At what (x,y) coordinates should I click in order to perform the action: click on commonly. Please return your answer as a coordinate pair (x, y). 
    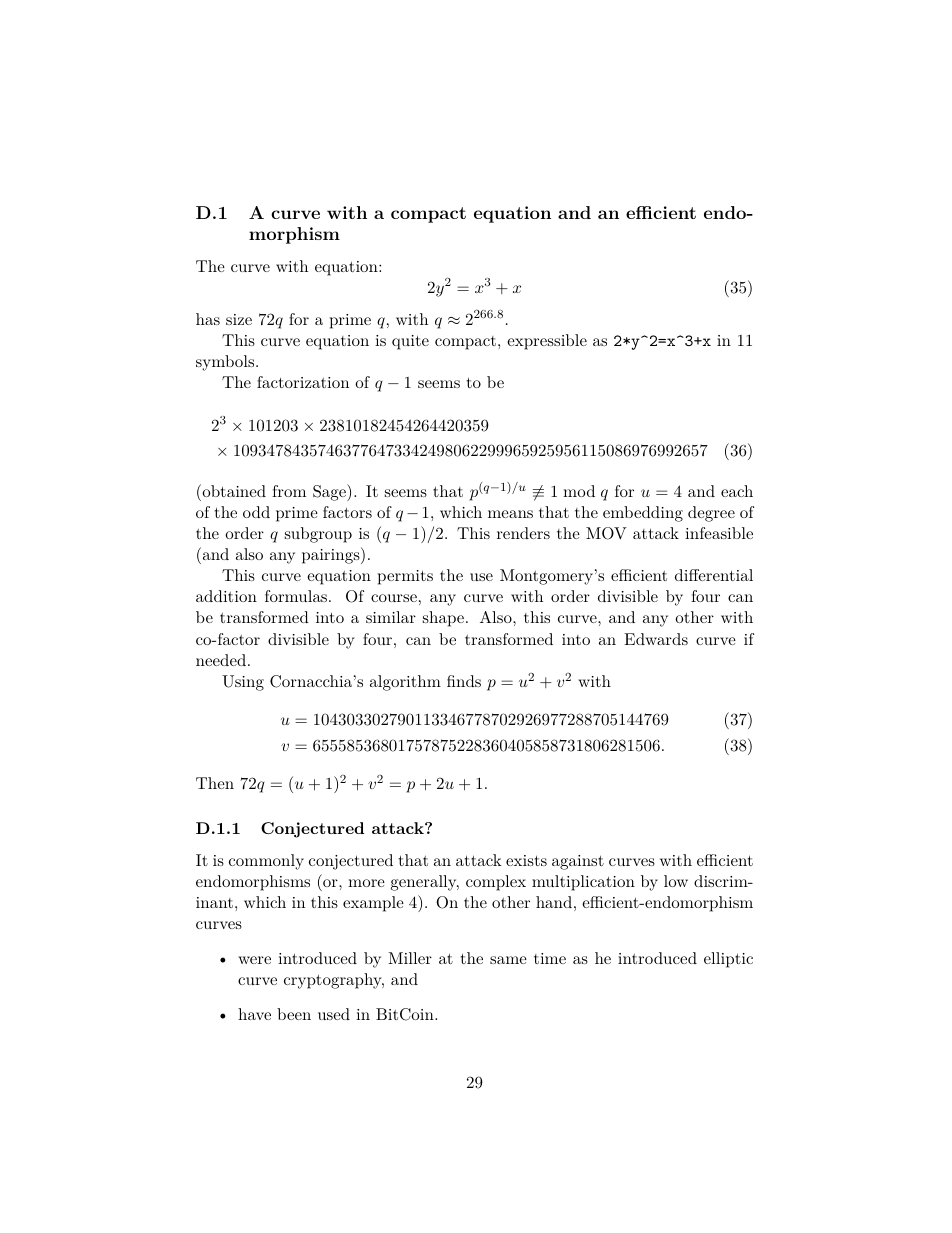
    Looking at the image, I should click on (266, 862).
